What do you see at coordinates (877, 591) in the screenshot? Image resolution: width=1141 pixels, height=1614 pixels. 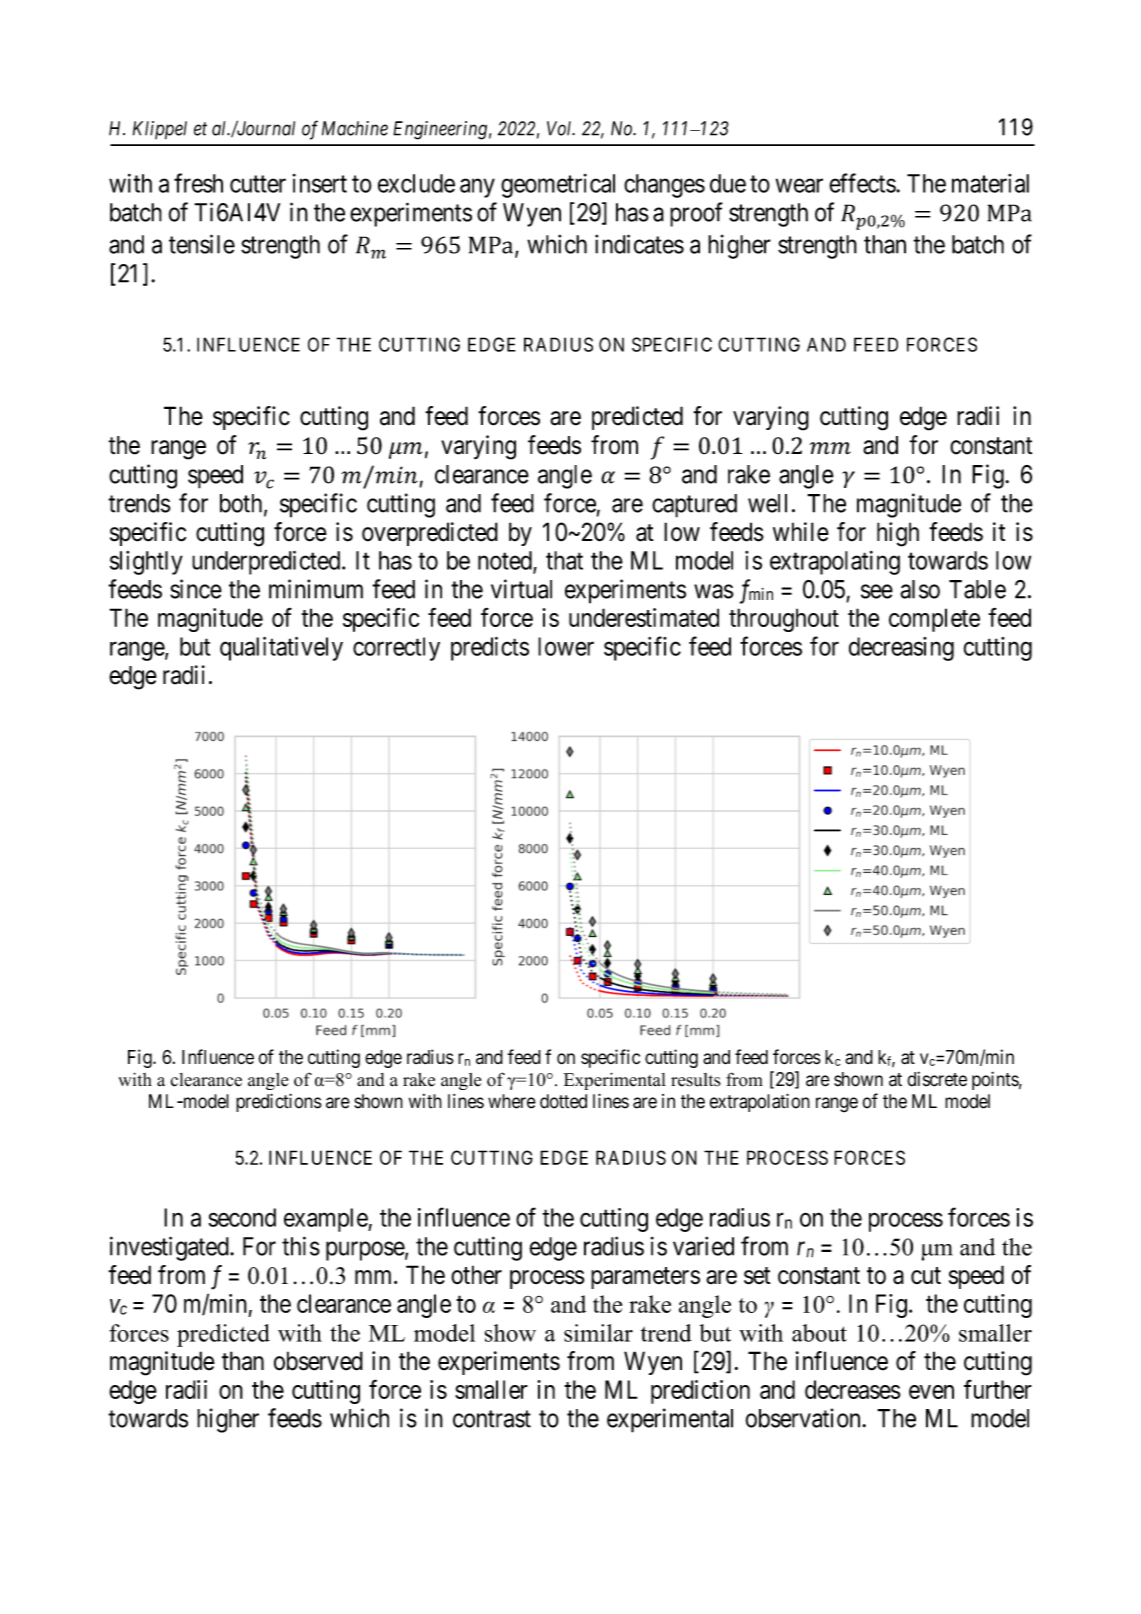 I see `see` at bounding box center [877, 591].
